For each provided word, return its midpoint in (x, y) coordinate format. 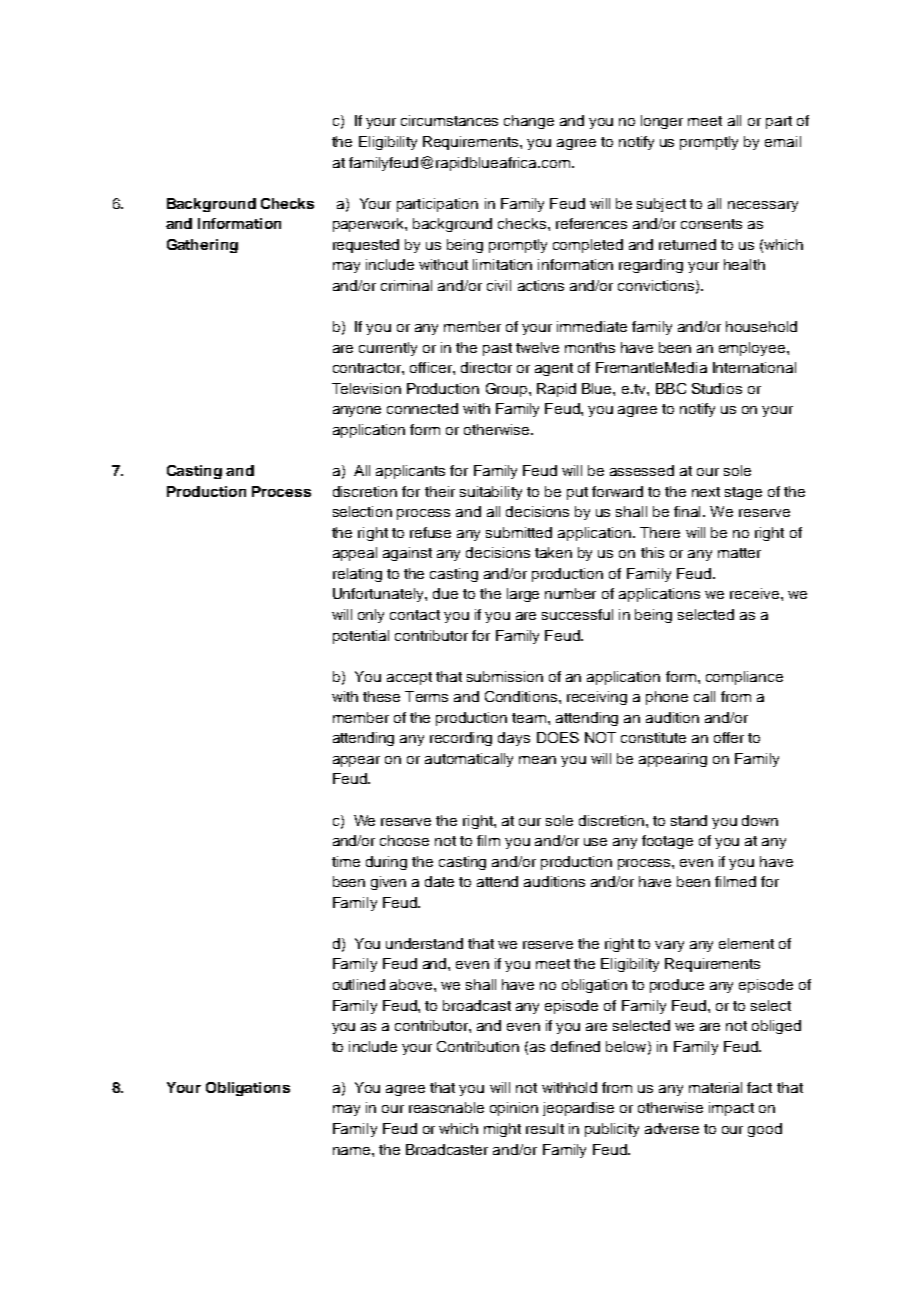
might (502, 1130)
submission (505, 676)
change (529, 122)
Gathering (202, 246)
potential (361, 637)
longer (662, 122)
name (351, 1151)
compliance (744, 678)
